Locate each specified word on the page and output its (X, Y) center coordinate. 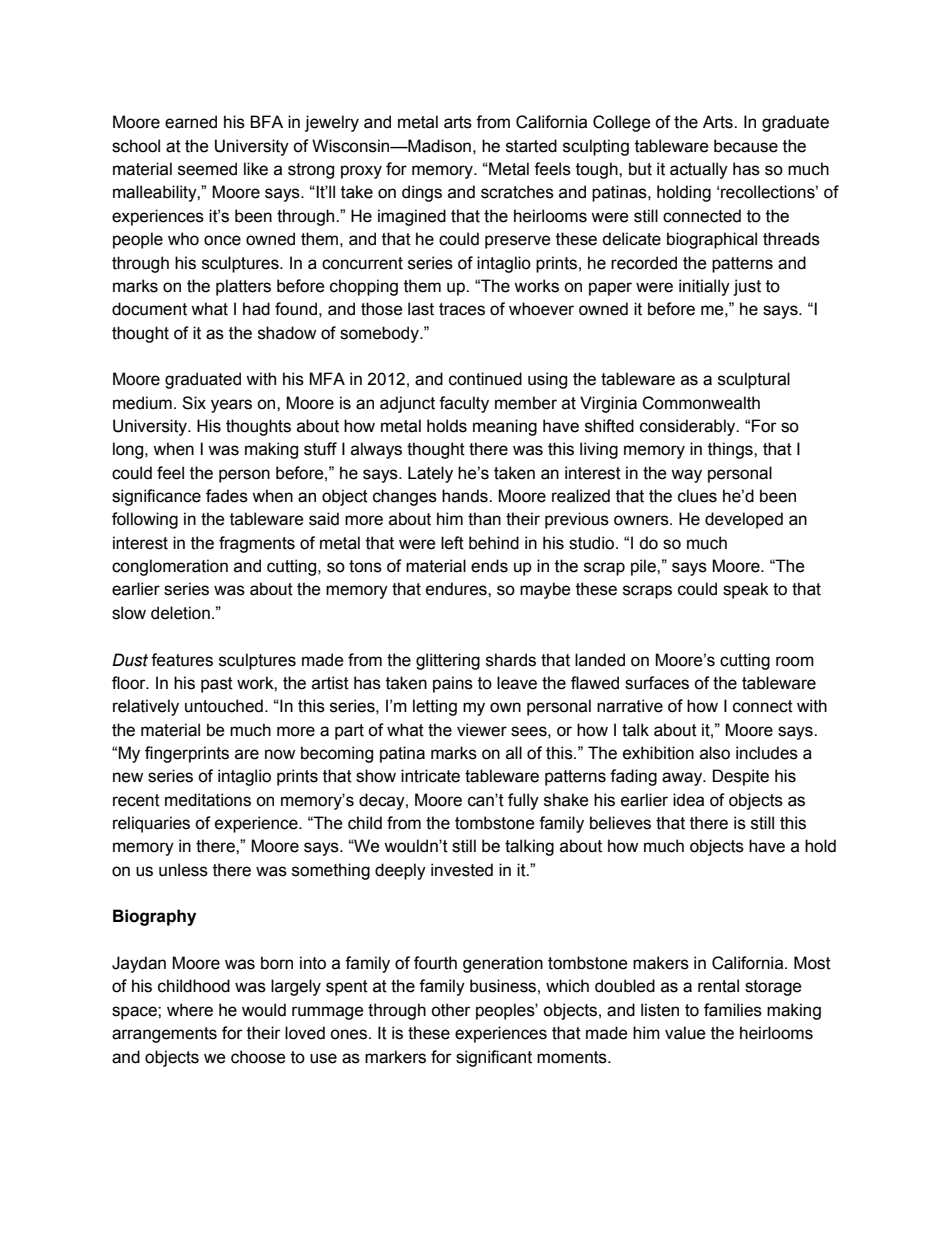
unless (183, 870)
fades (227, 496)
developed (744, 520)
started (531, 146)
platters (243, 287)
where (190, 1010)
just (747, 287)
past (217, 685)
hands (466, 496)
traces (462, 309)
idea (688, 800)
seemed (207, 169)
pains (453, 684)
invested (462, 870)
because (746, 146)
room (795, 661)
